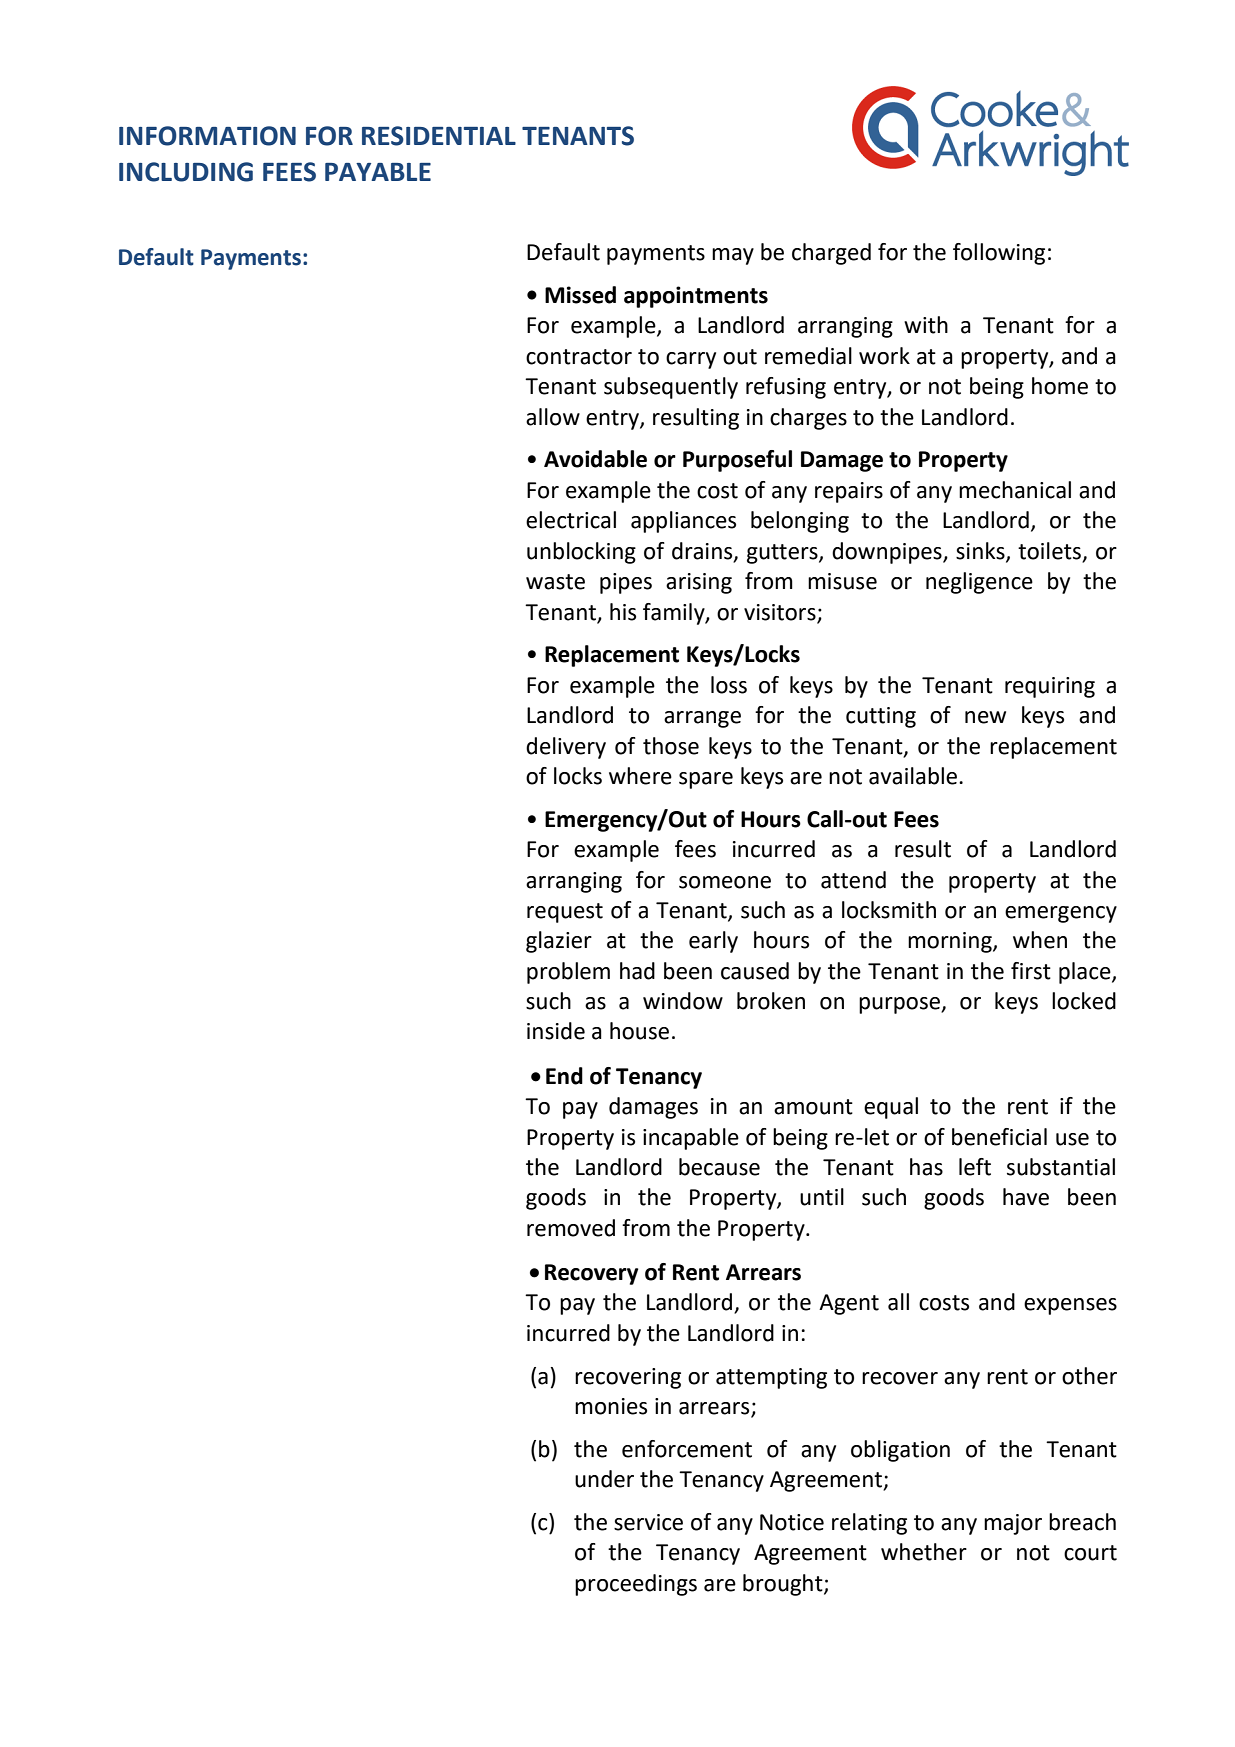 The height and width of the screenshot is (1747, 1235). What do you see at coordinates (604, 1479) in the screenshot?
I see `under` at bounding box center [604, 1479].
